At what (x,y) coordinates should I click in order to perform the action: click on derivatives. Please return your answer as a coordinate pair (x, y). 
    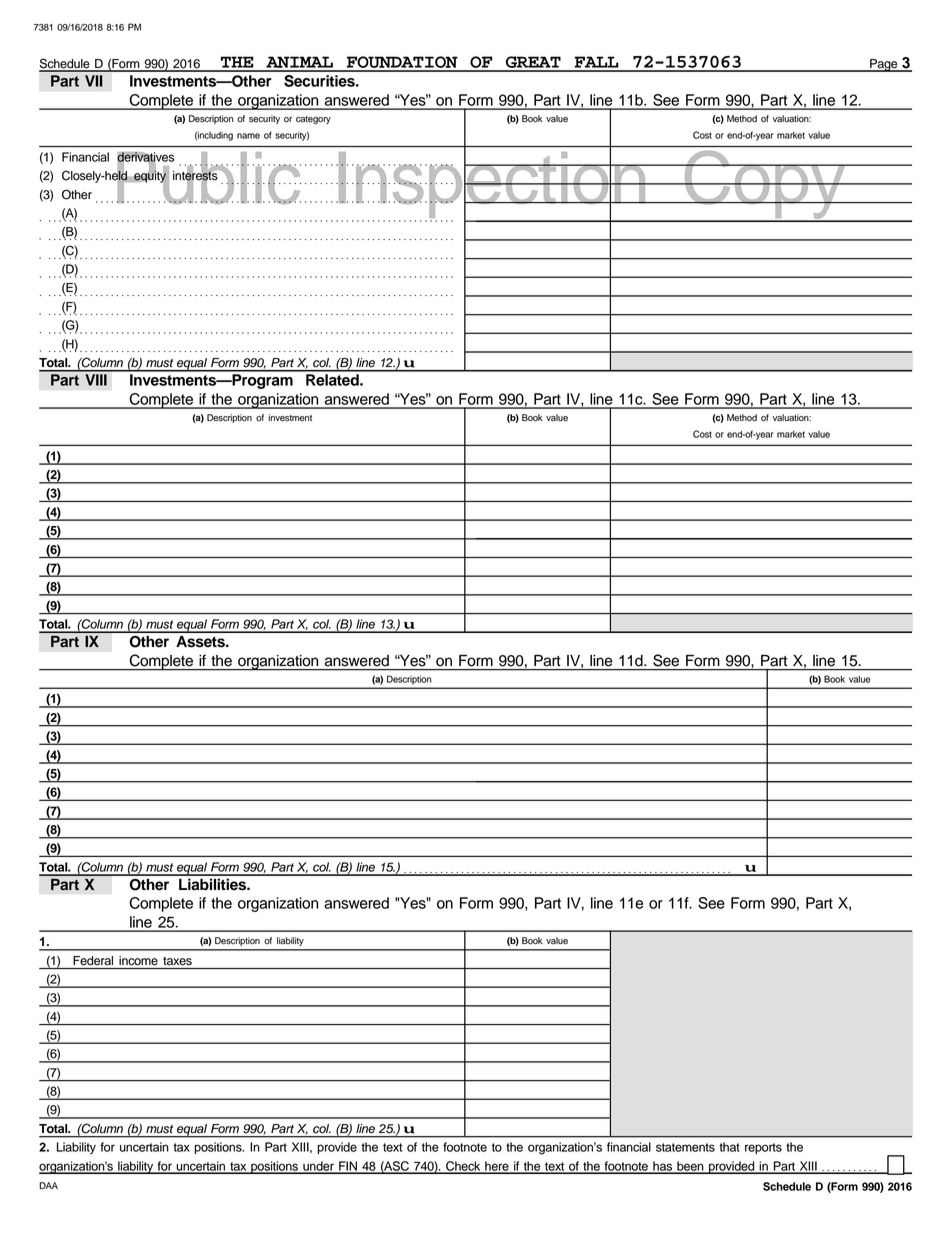
    Looking at the image, I should click on (145, 158).
